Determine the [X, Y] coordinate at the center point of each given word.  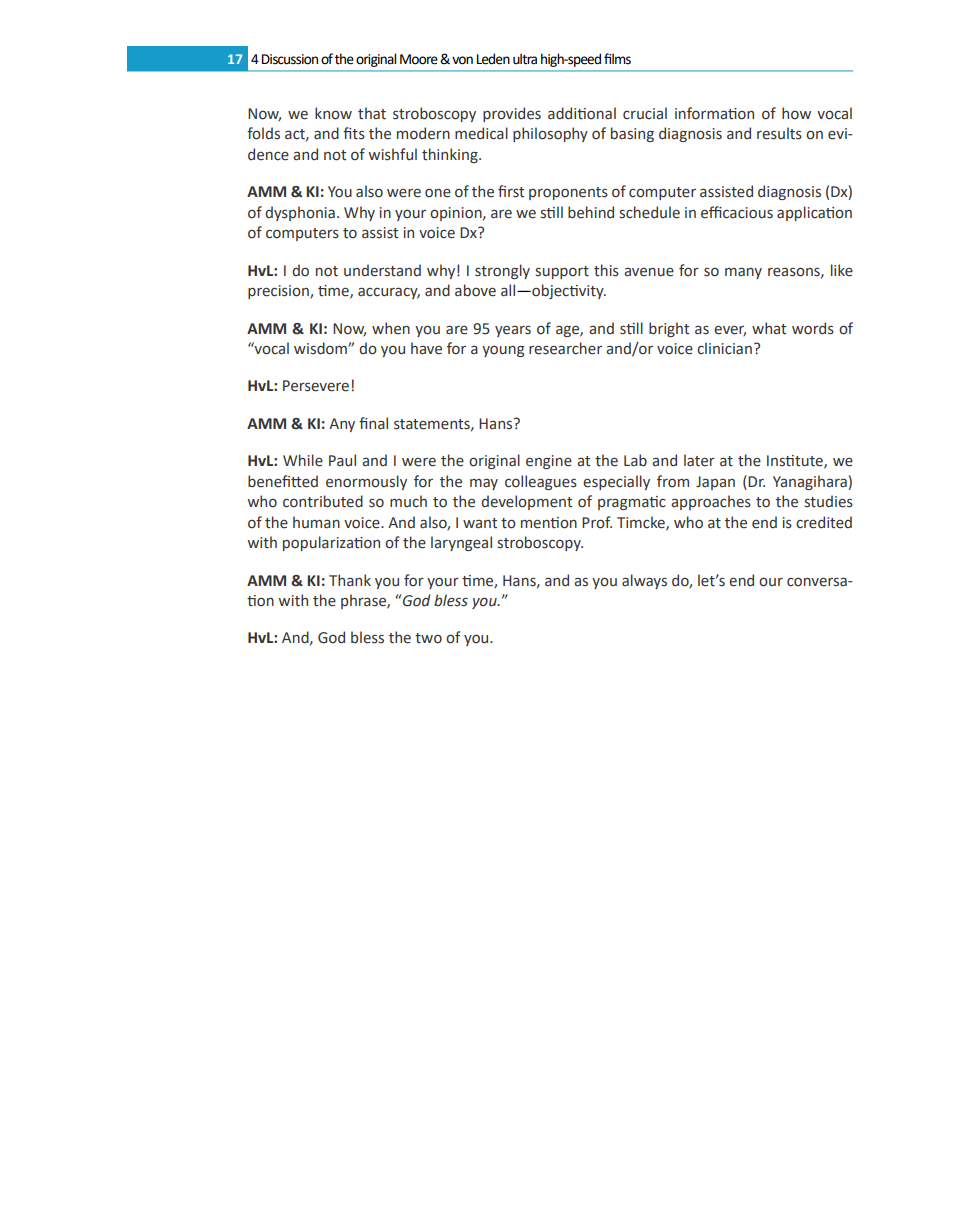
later [699, 460]
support [562, 272]
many [743, 273]
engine [549, 462]
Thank [350, 580]
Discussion [290, 59]
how [796, 113]
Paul [342, 460]
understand [382, 270]
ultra [525, 59]
